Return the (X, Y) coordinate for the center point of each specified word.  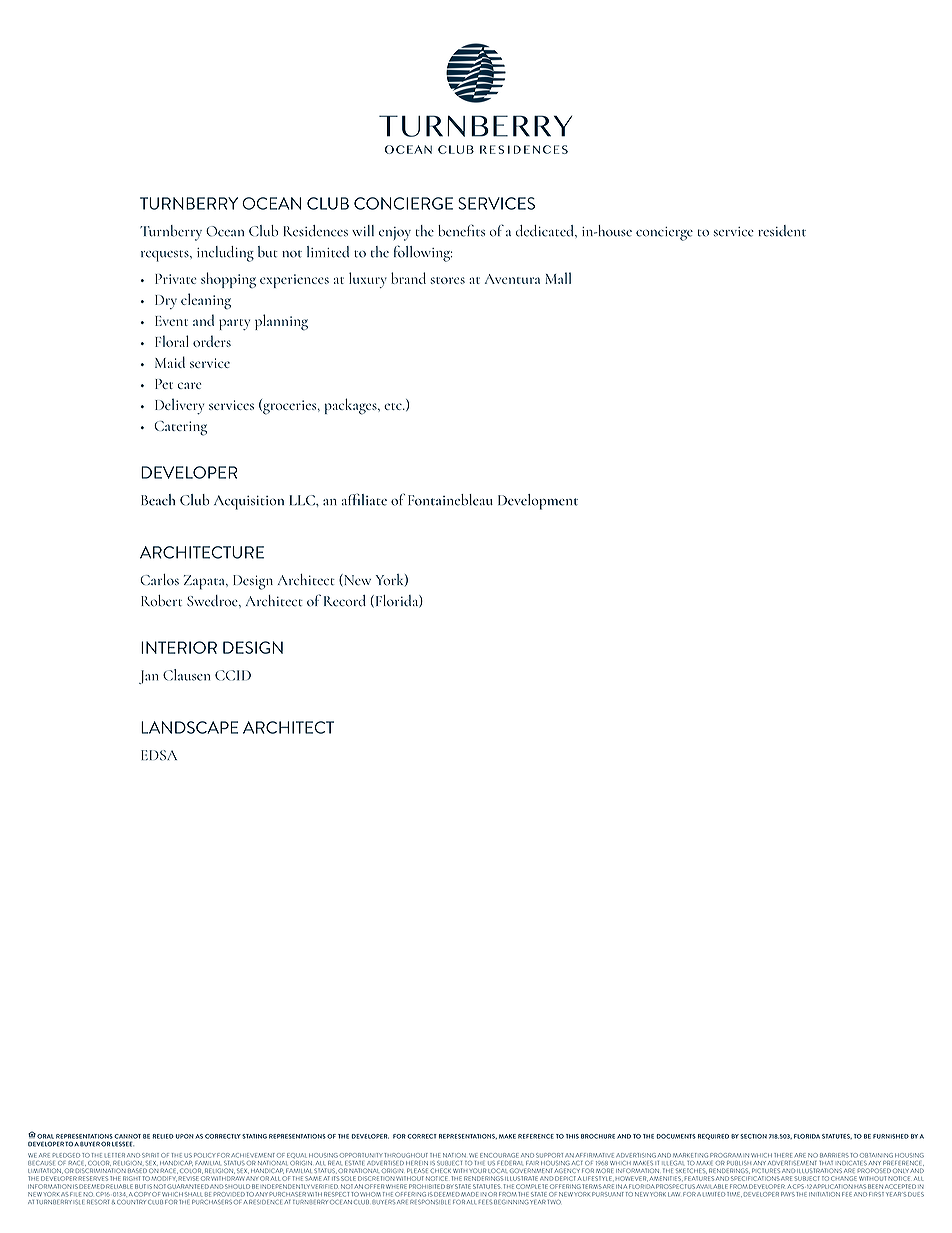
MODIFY (164, 1178)
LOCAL (499, 1171)
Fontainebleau (450, 500)
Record (345, 601)
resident (782, 231)
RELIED (163, 1136)
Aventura (512, 279)
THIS (572, 1136)
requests (166, 256)
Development (538, 502)
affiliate (364, 499)
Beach (158, 500)
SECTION (753, 1136)
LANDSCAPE (189, 727)
